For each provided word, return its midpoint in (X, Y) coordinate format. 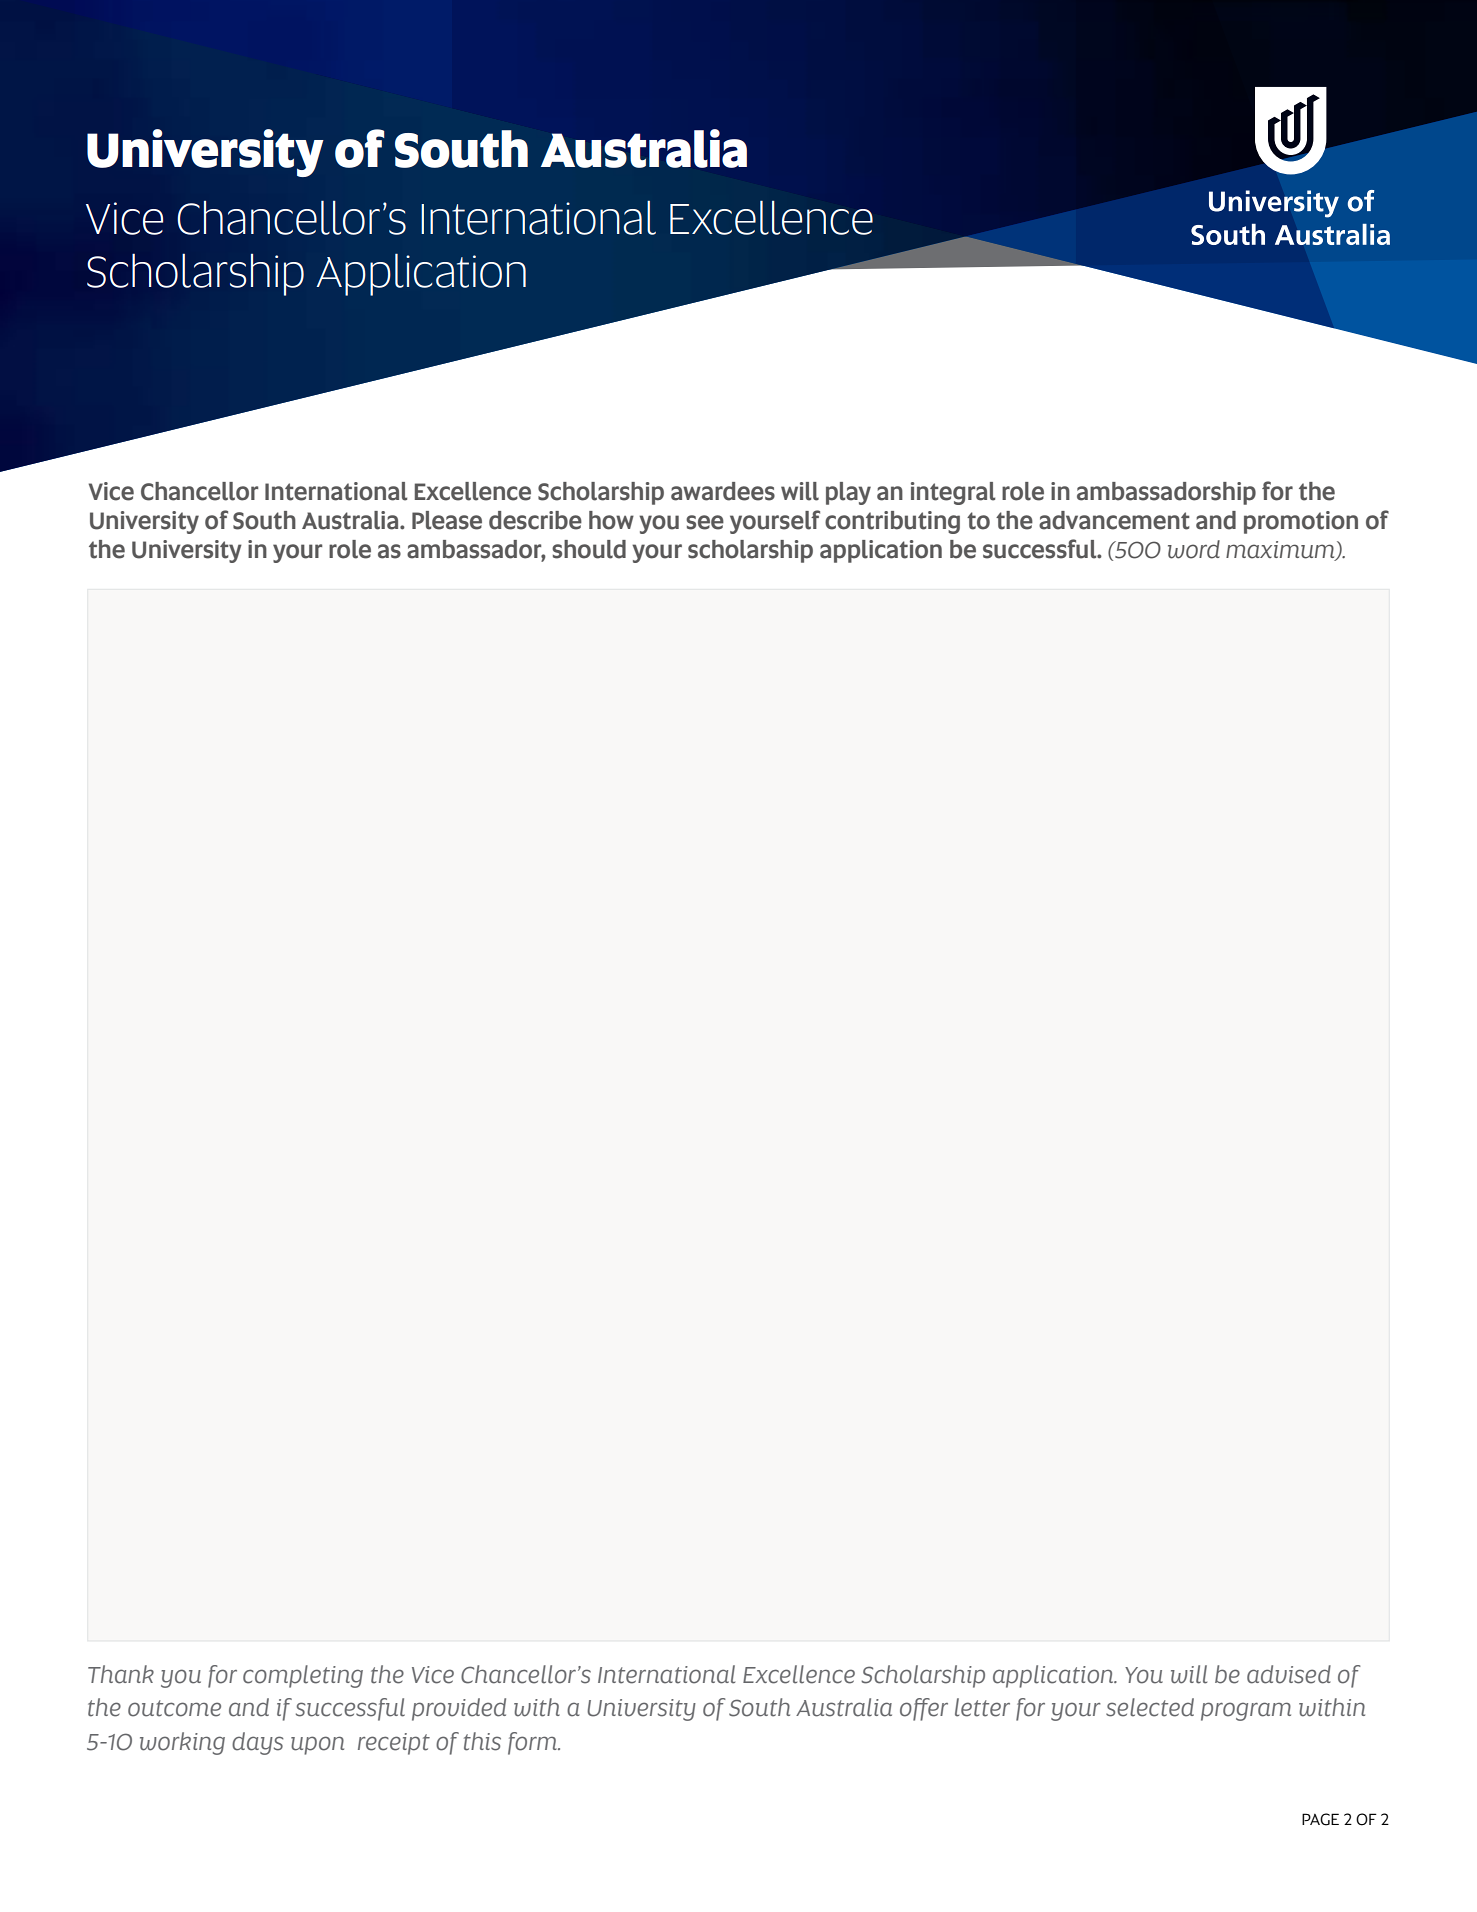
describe (535, 520)
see (705, 522)
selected (1150, 1707)
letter (982, 1707)
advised (1289, 1674)
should (589, 549)
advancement (1114, 520)
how (611, 520)
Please (447, 520)
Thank (121, 1674)
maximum (1281, 551)
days (258, 1743)
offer (924, 1709)
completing (303, 1676)
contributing (892, 522)
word (1194, 549)
